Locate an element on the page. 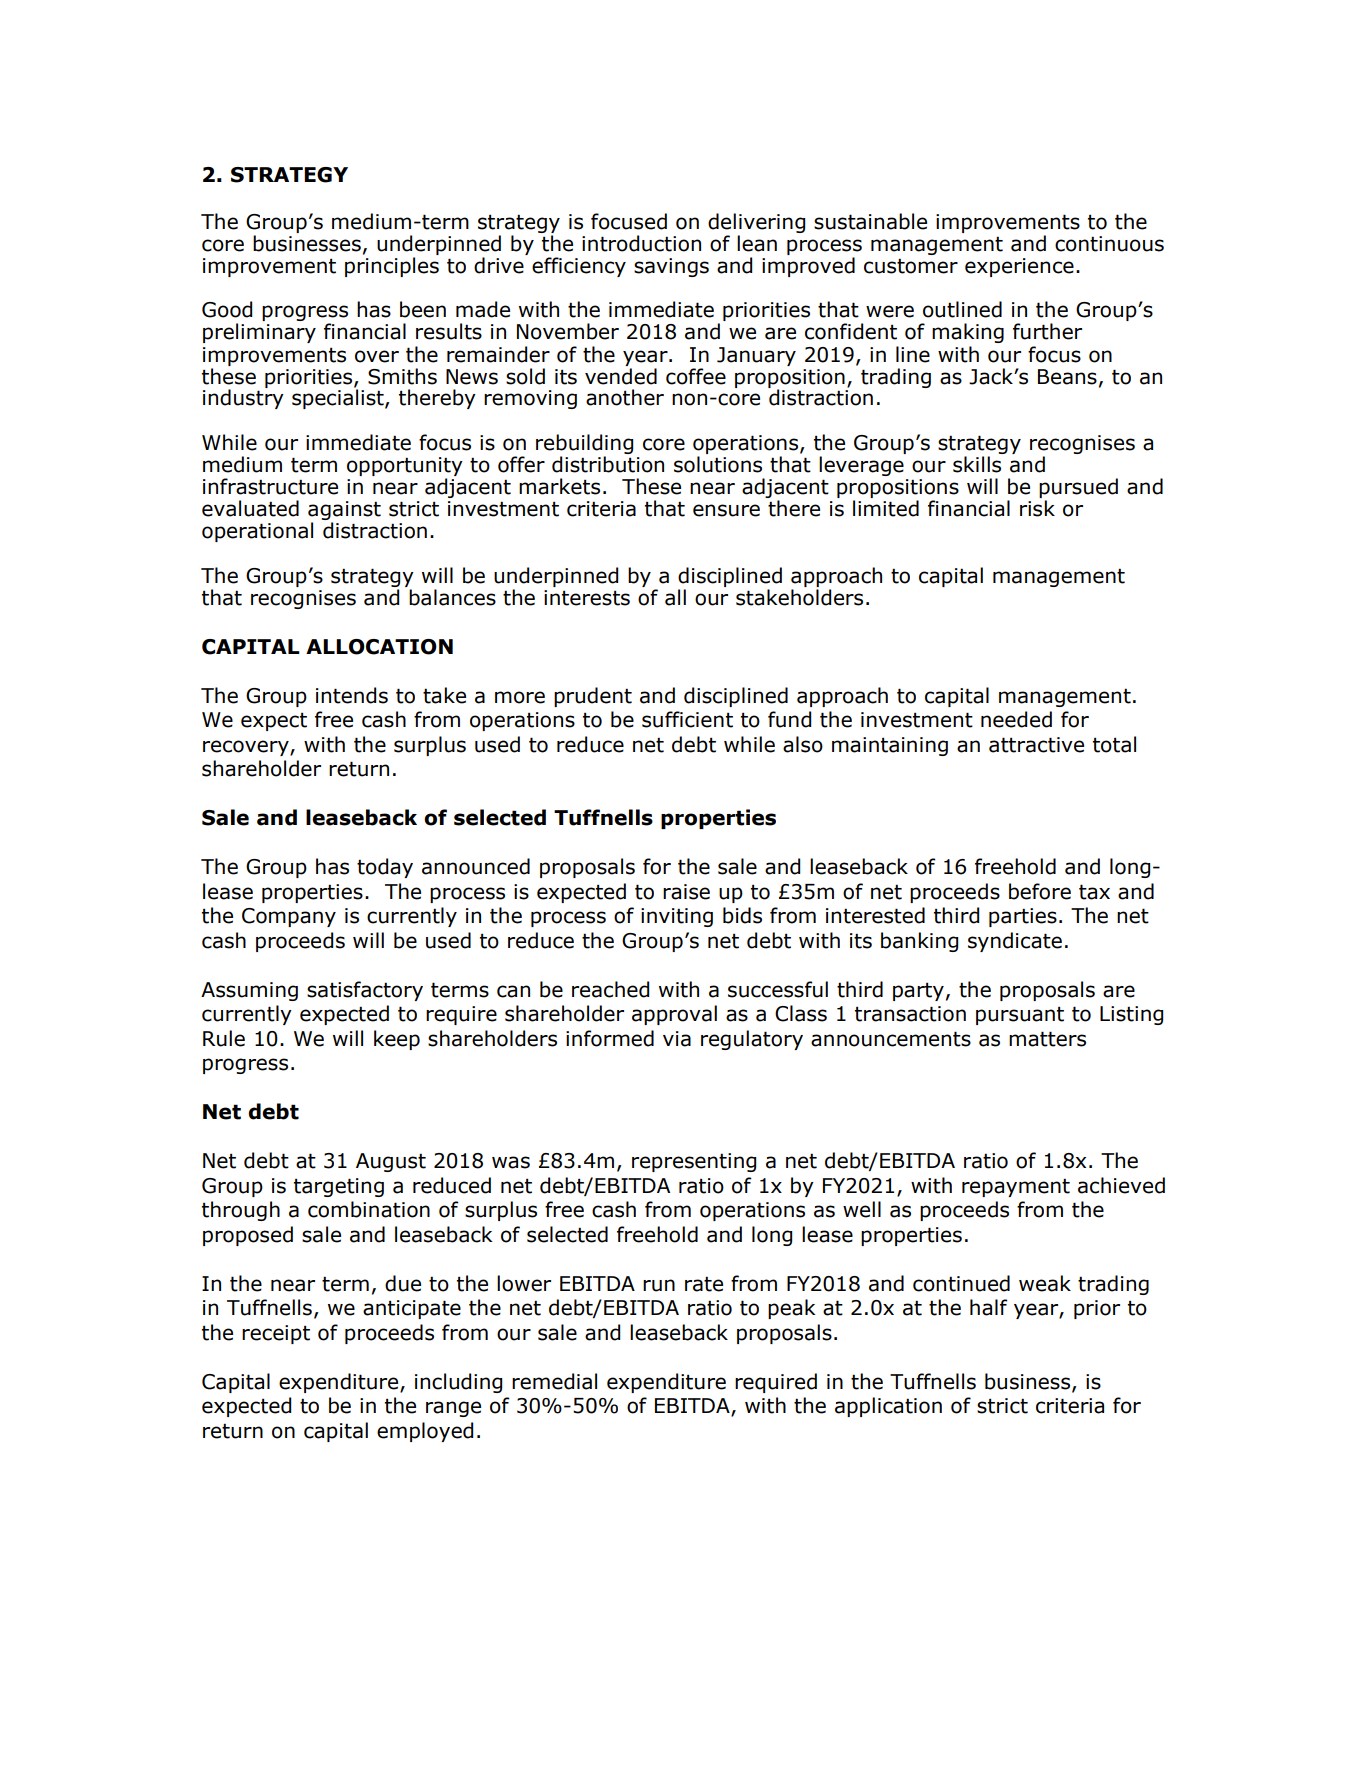 Image resolution: width=1371 pixels, height=1774 pixels. raise is located at coordinates (686, 892).
